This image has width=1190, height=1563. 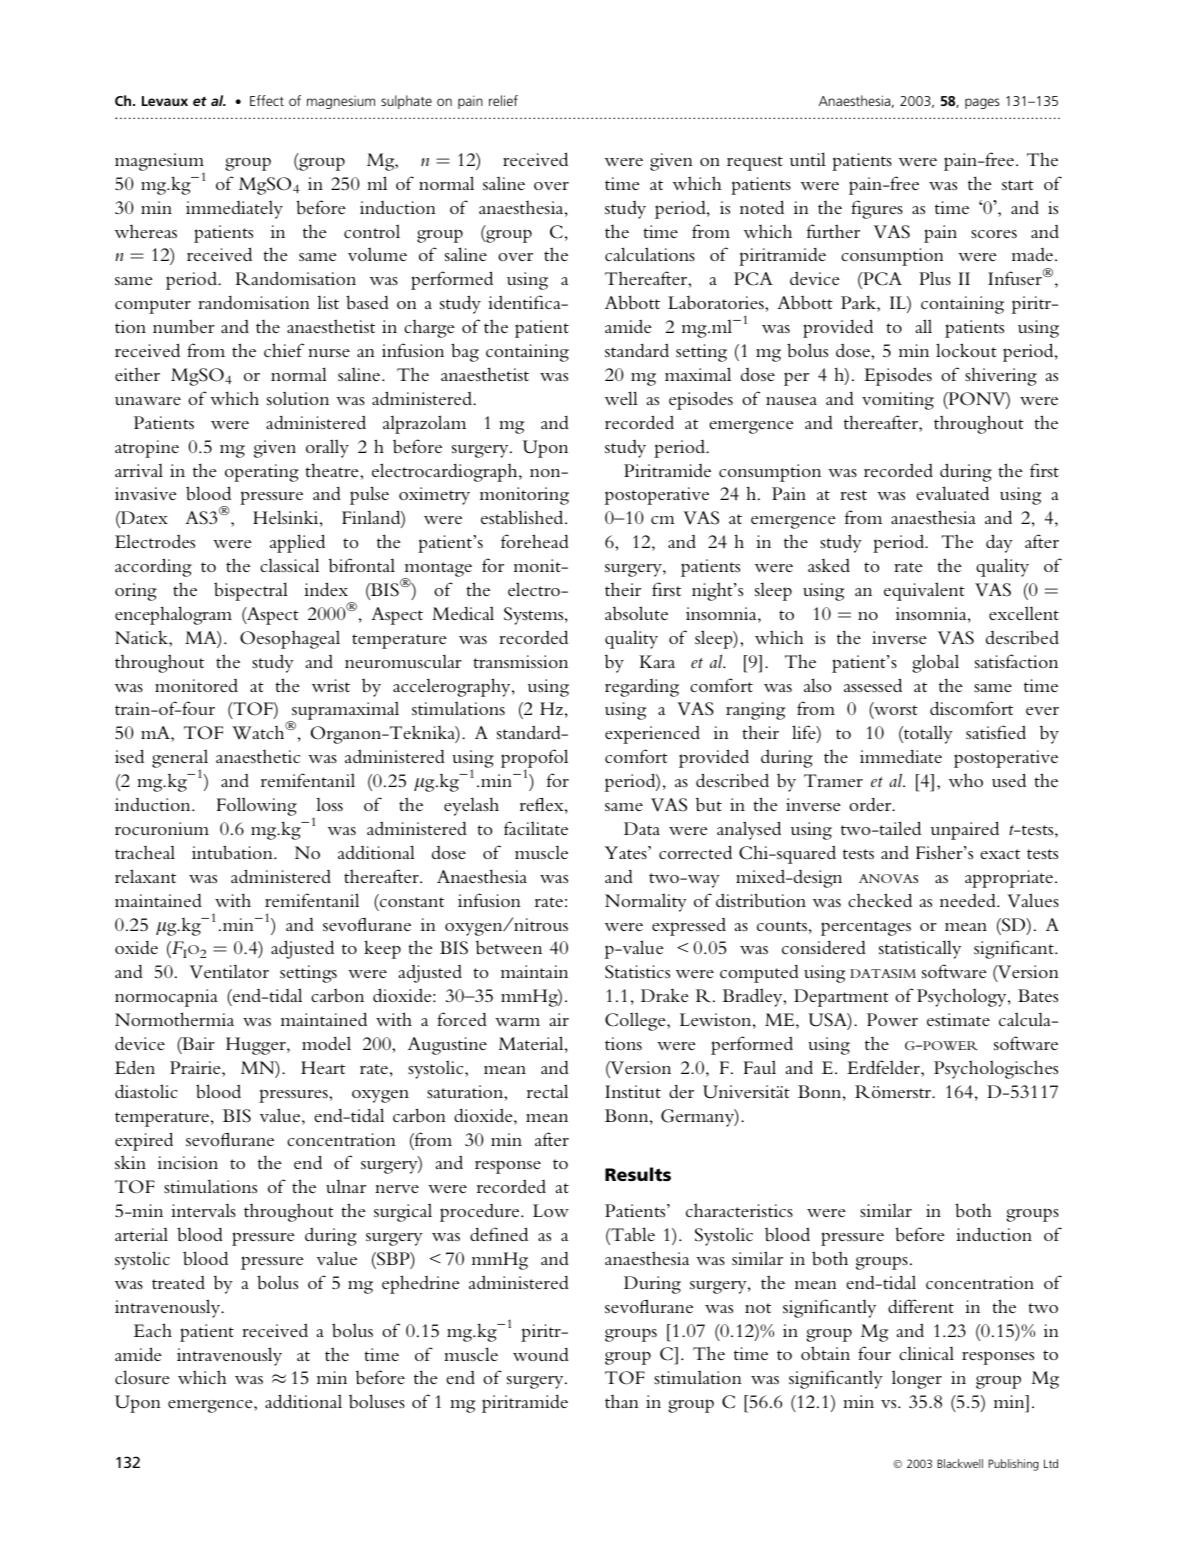 I want to click on relief, so click(x=503, y=100).
